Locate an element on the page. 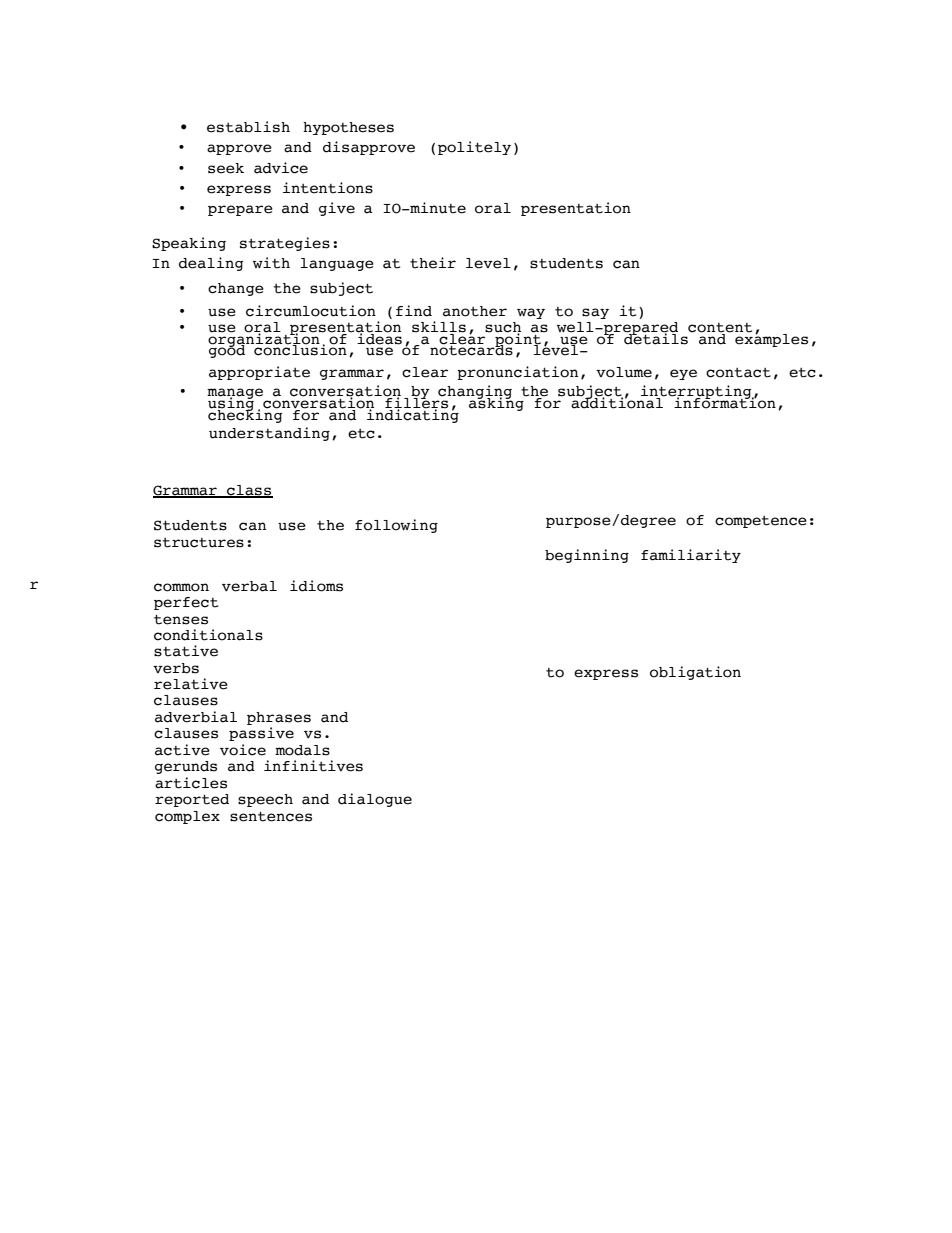 The image size is (952, 1233). verbal is located at coordinates (249, 586).
